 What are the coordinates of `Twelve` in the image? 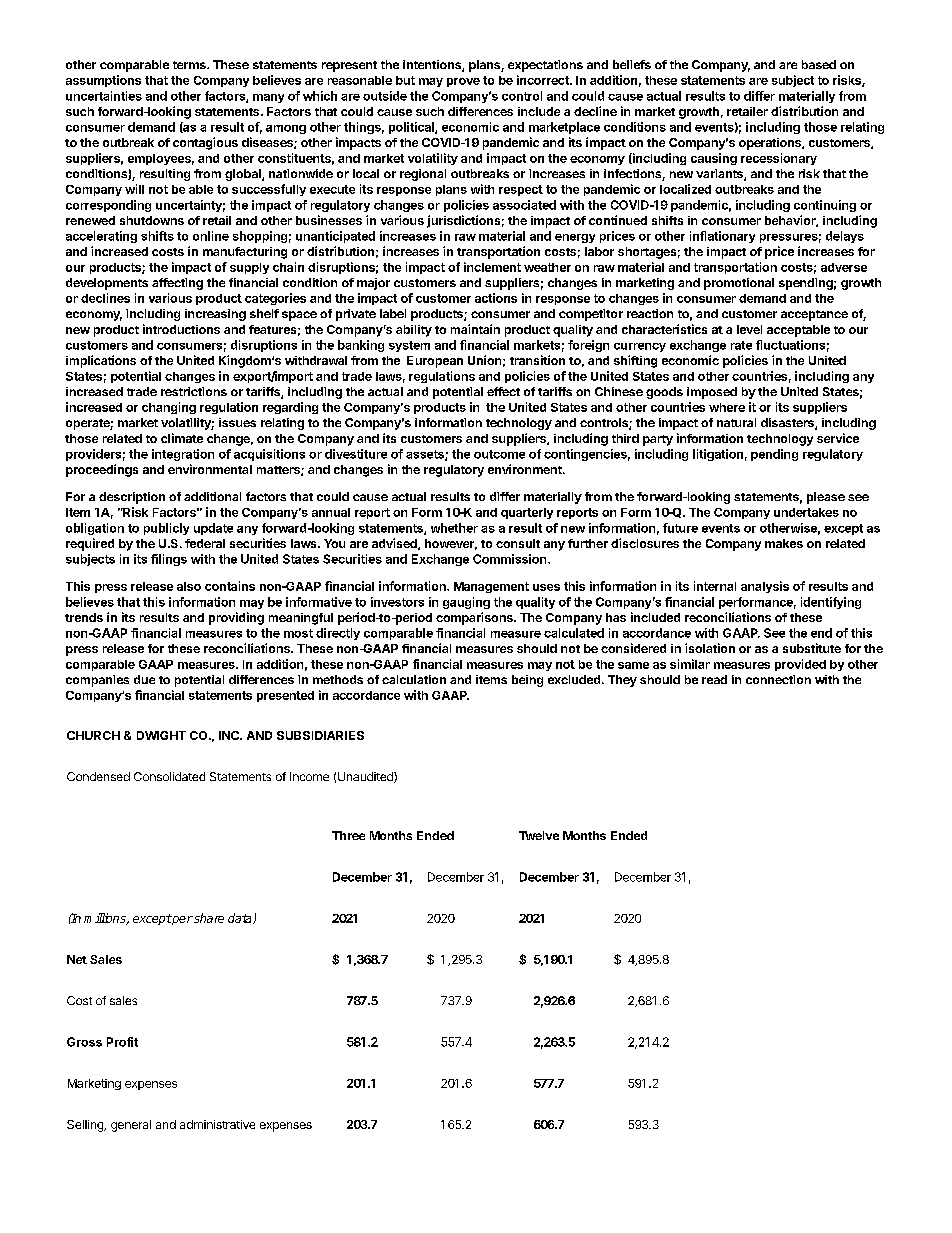 It's located at (539, 835).
